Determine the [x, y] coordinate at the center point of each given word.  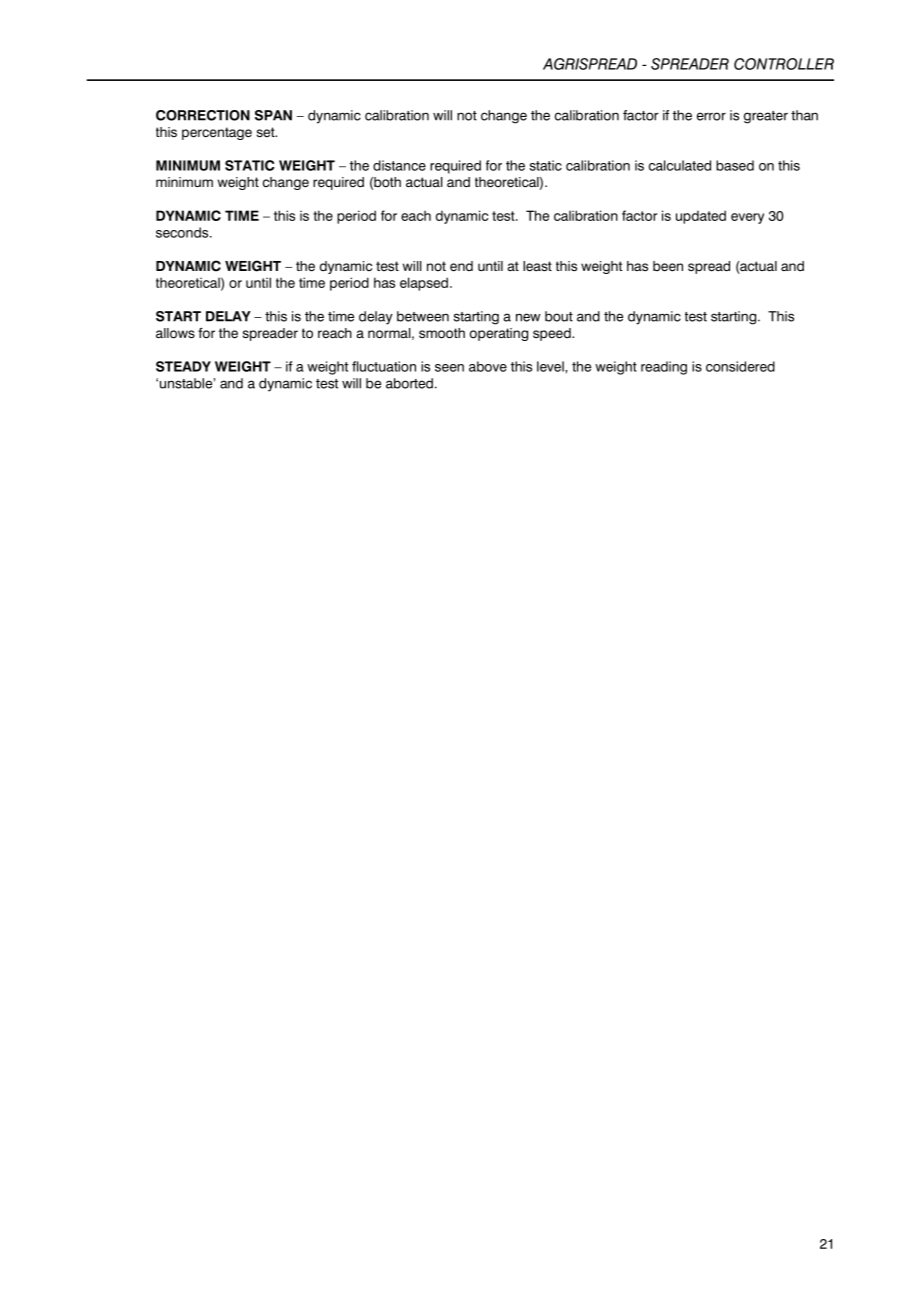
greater [766, 117]
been [668, 266]
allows [175, 333]
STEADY [183, 366]
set [267, 132]
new [528, 317]
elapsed [424, 284]
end [461, 266]
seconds [183, 232]
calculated [680, 165]
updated [701, 217]
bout [559, 316]
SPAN [273, 115]
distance [399, 165]
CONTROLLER [784, 64]
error [711, 116]
